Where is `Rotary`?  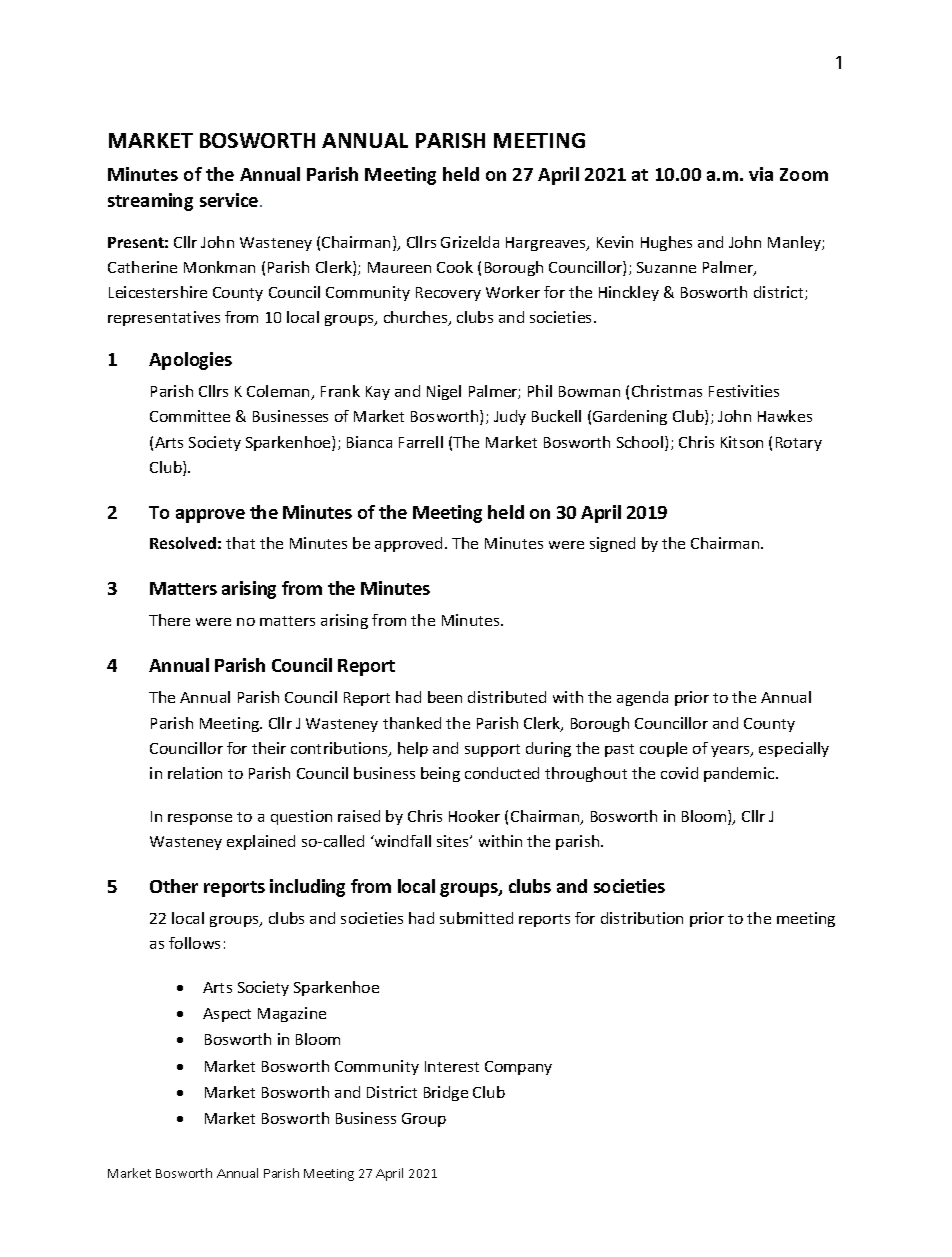
Rotary is located at coordinates (799, 444).
